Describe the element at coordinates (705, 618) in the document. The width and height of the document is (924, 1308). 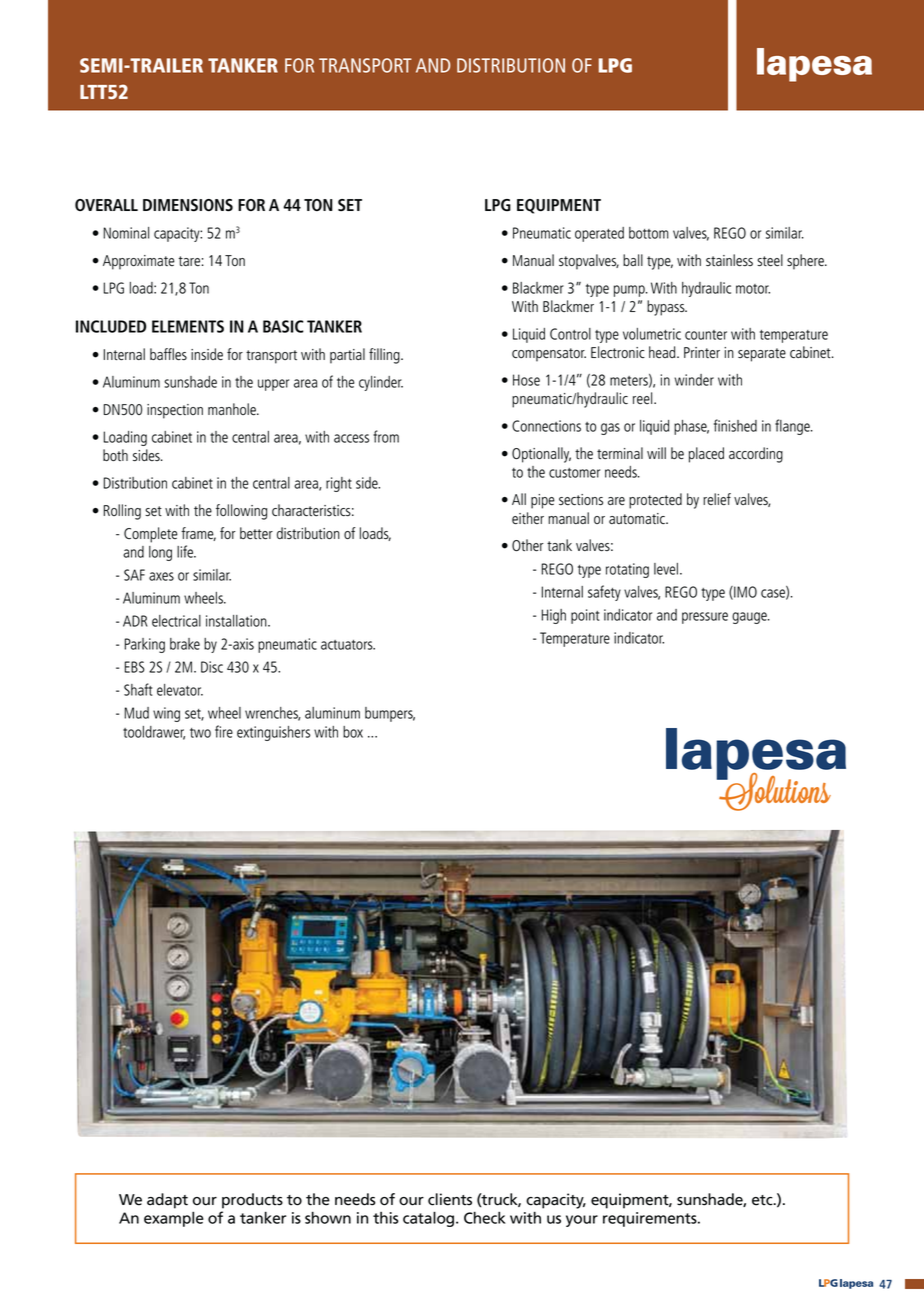
I see `pressure` at that location.
